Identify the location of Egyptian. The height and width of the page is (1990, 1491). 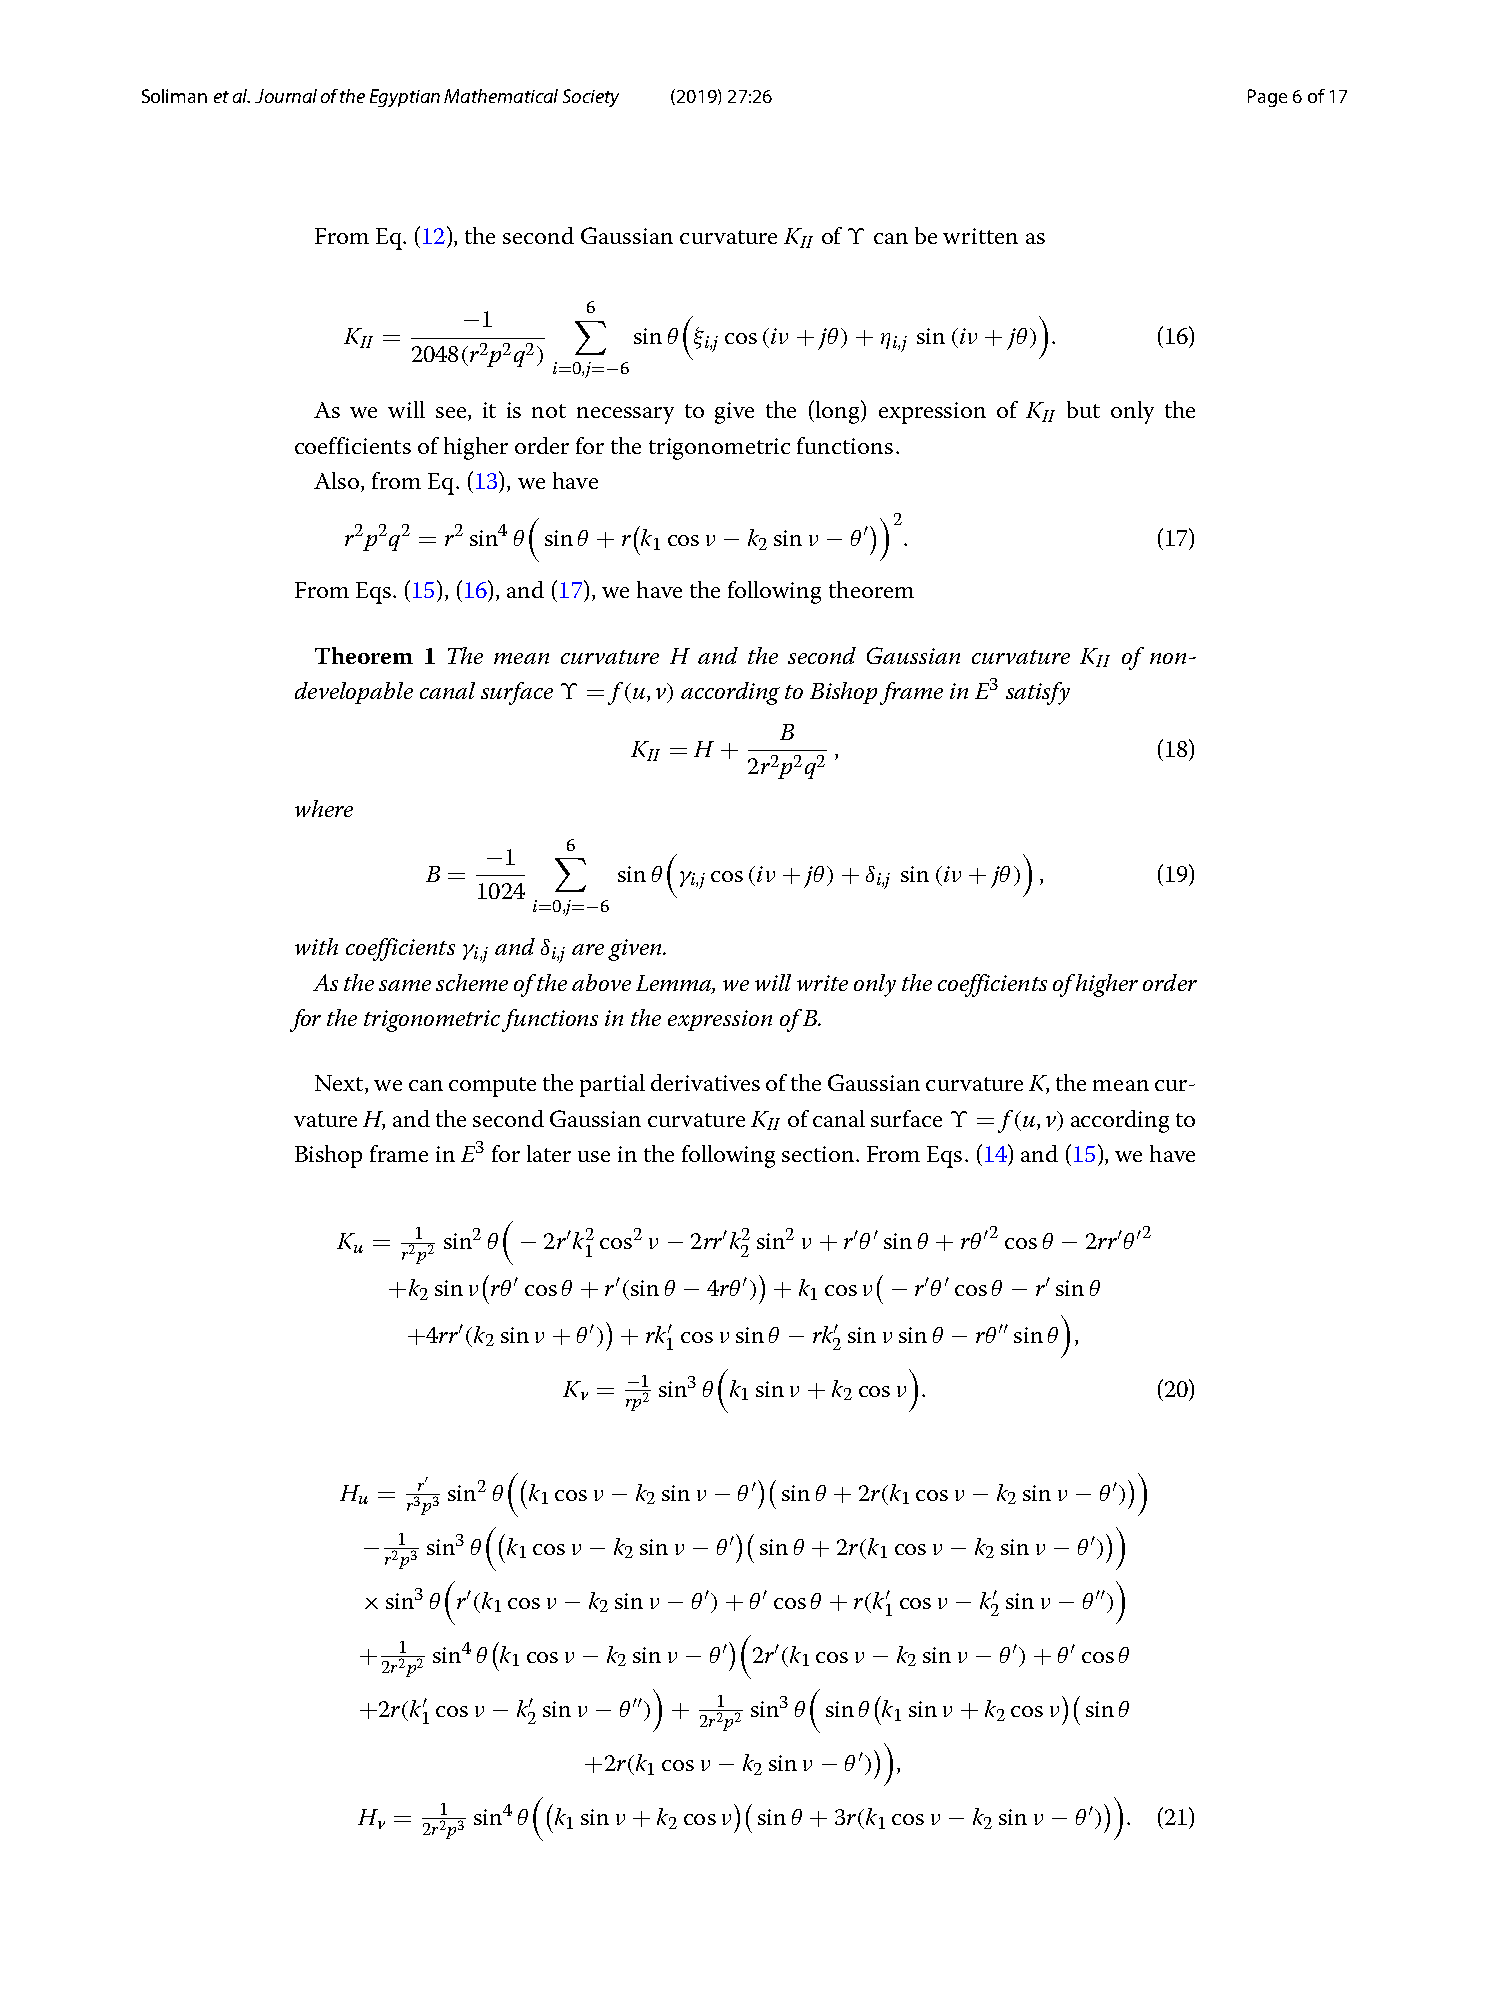
(405, 98).
